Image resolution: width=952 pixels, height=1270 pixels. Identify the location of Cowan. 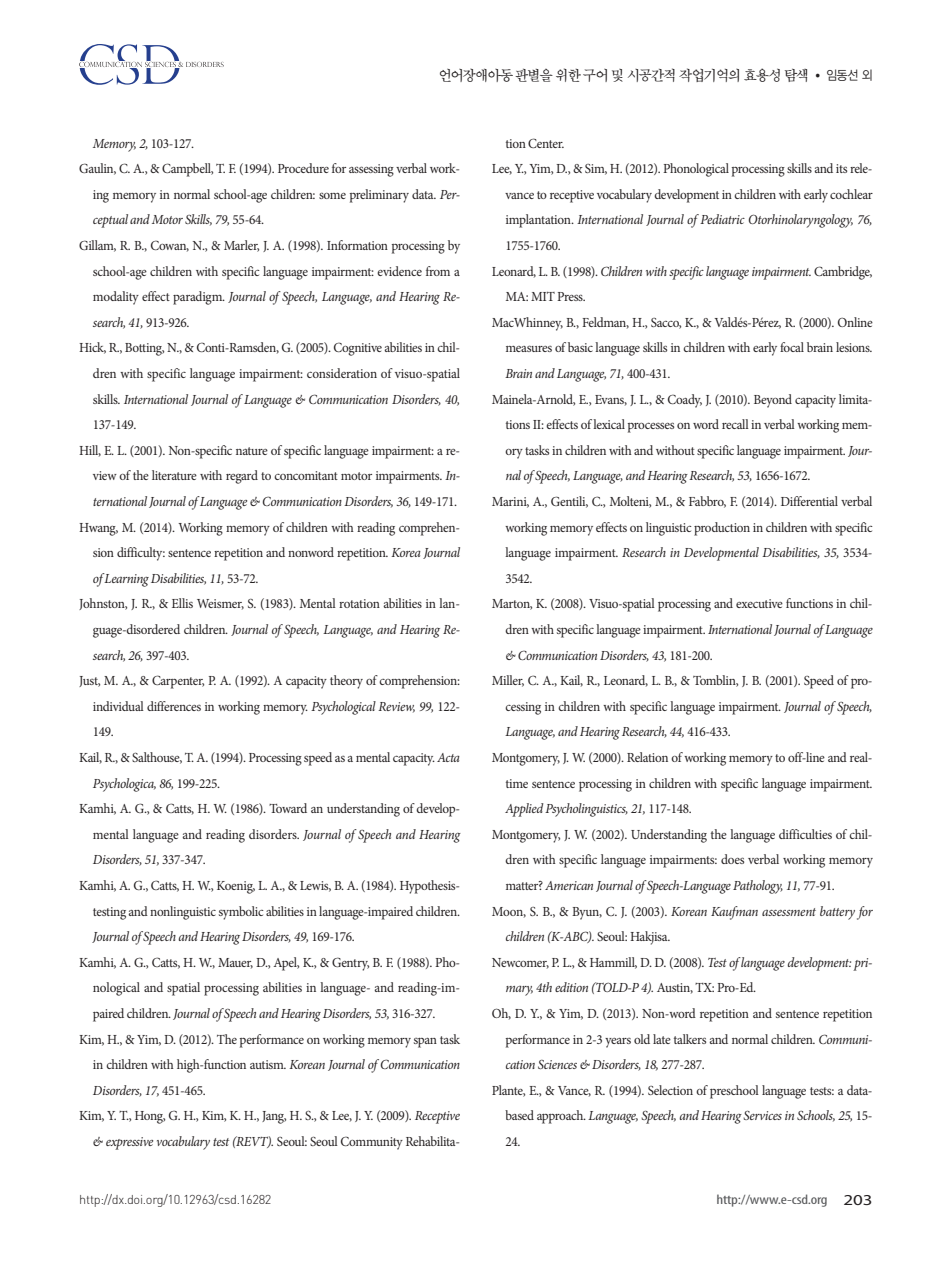
(170, 246).
